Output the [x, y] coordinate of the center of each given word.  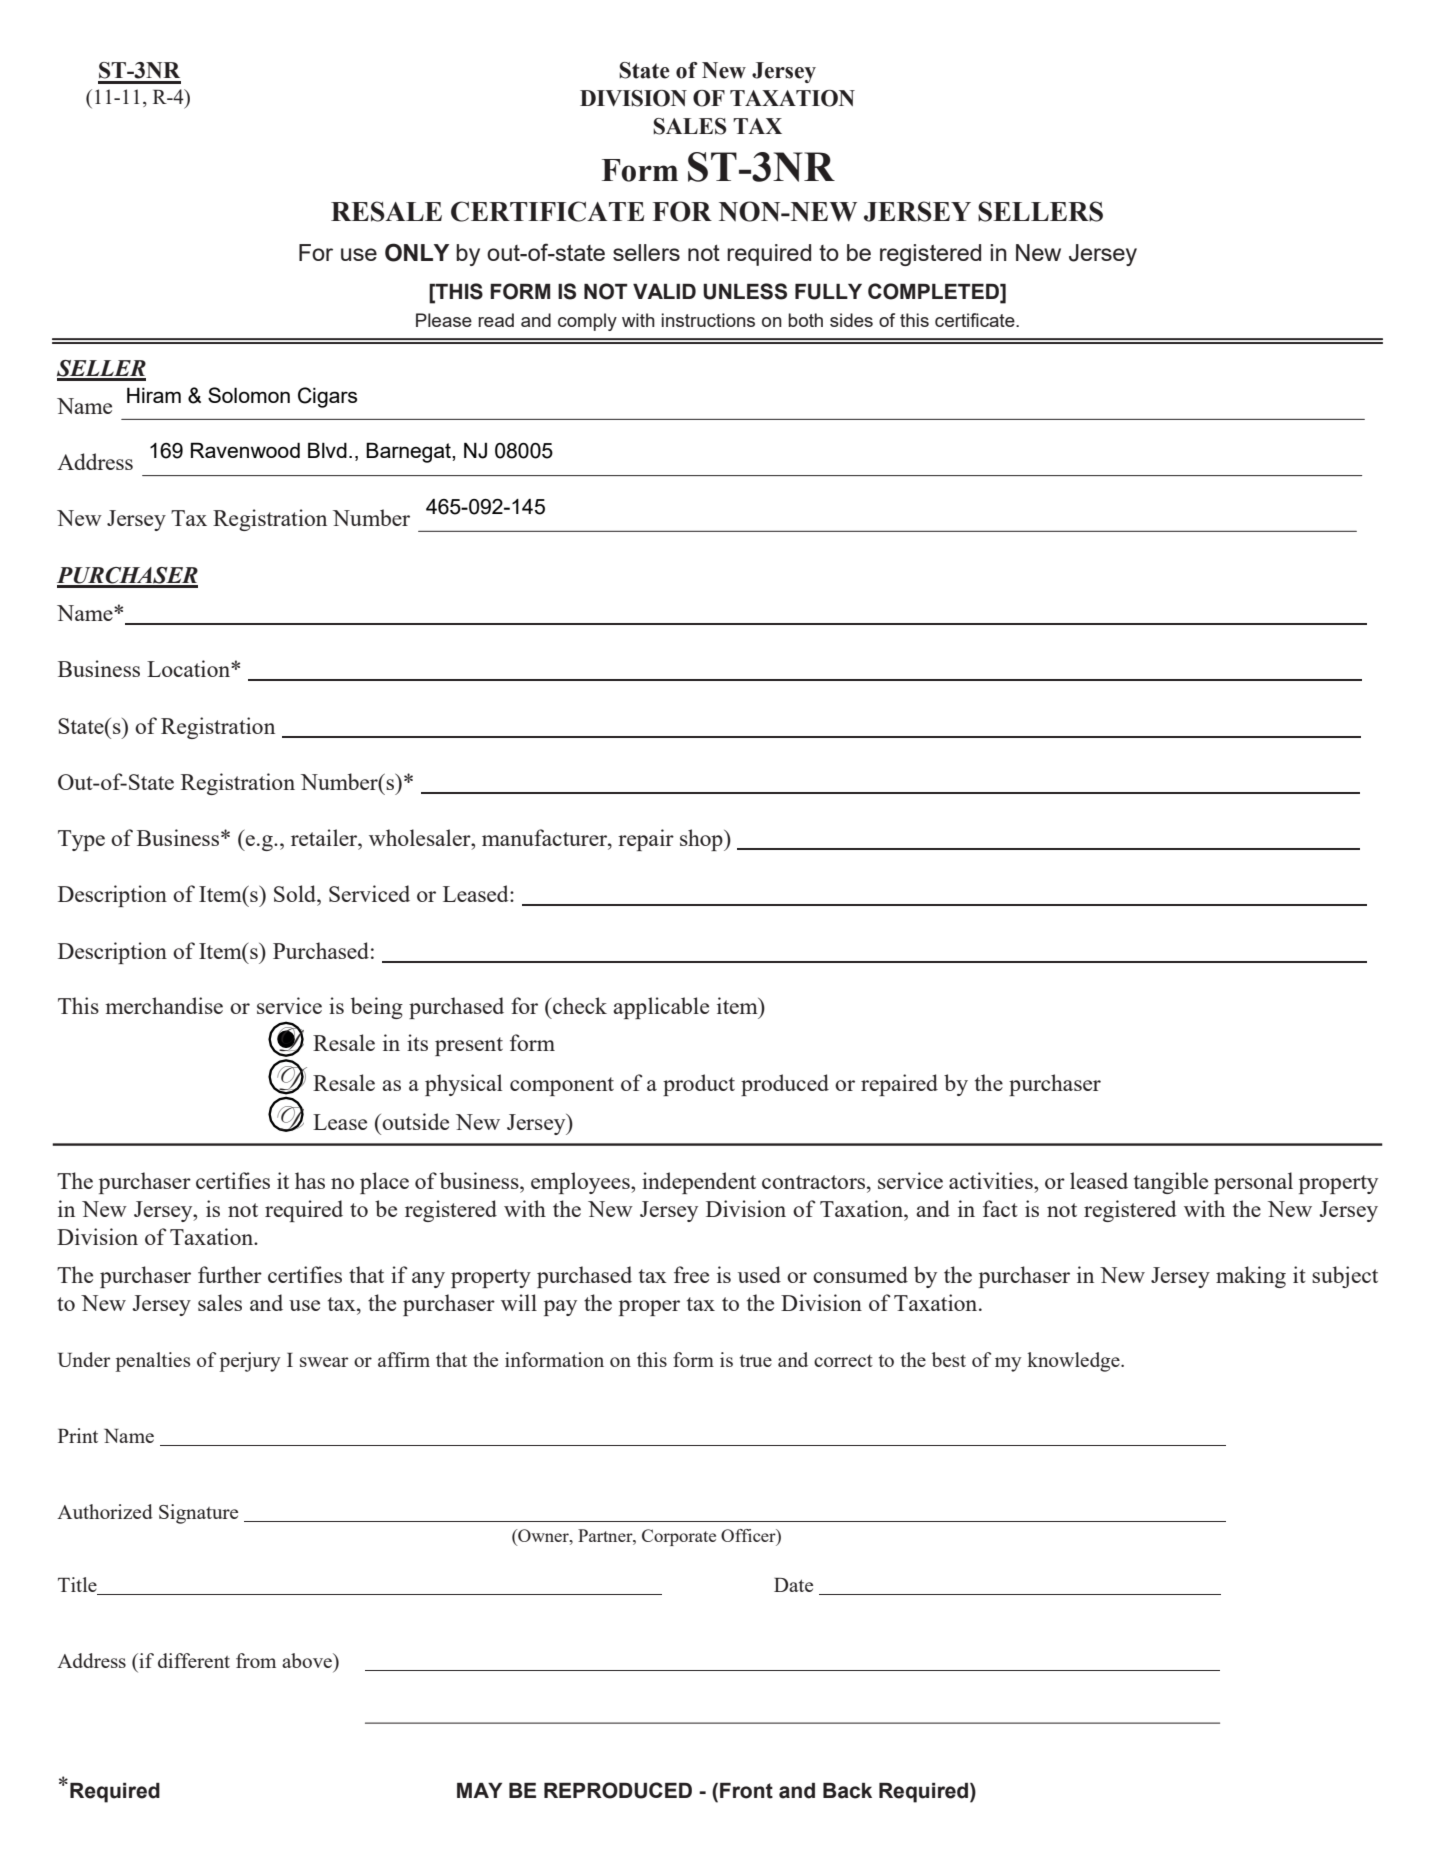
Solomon [249, 395]
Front [746, 1791]
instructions [708, 320]
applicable [661, 1008]
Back [847, 1791]
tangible [1171, 1183]
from [256, 1660]
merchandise [164, 1005]
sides [851, 320]
